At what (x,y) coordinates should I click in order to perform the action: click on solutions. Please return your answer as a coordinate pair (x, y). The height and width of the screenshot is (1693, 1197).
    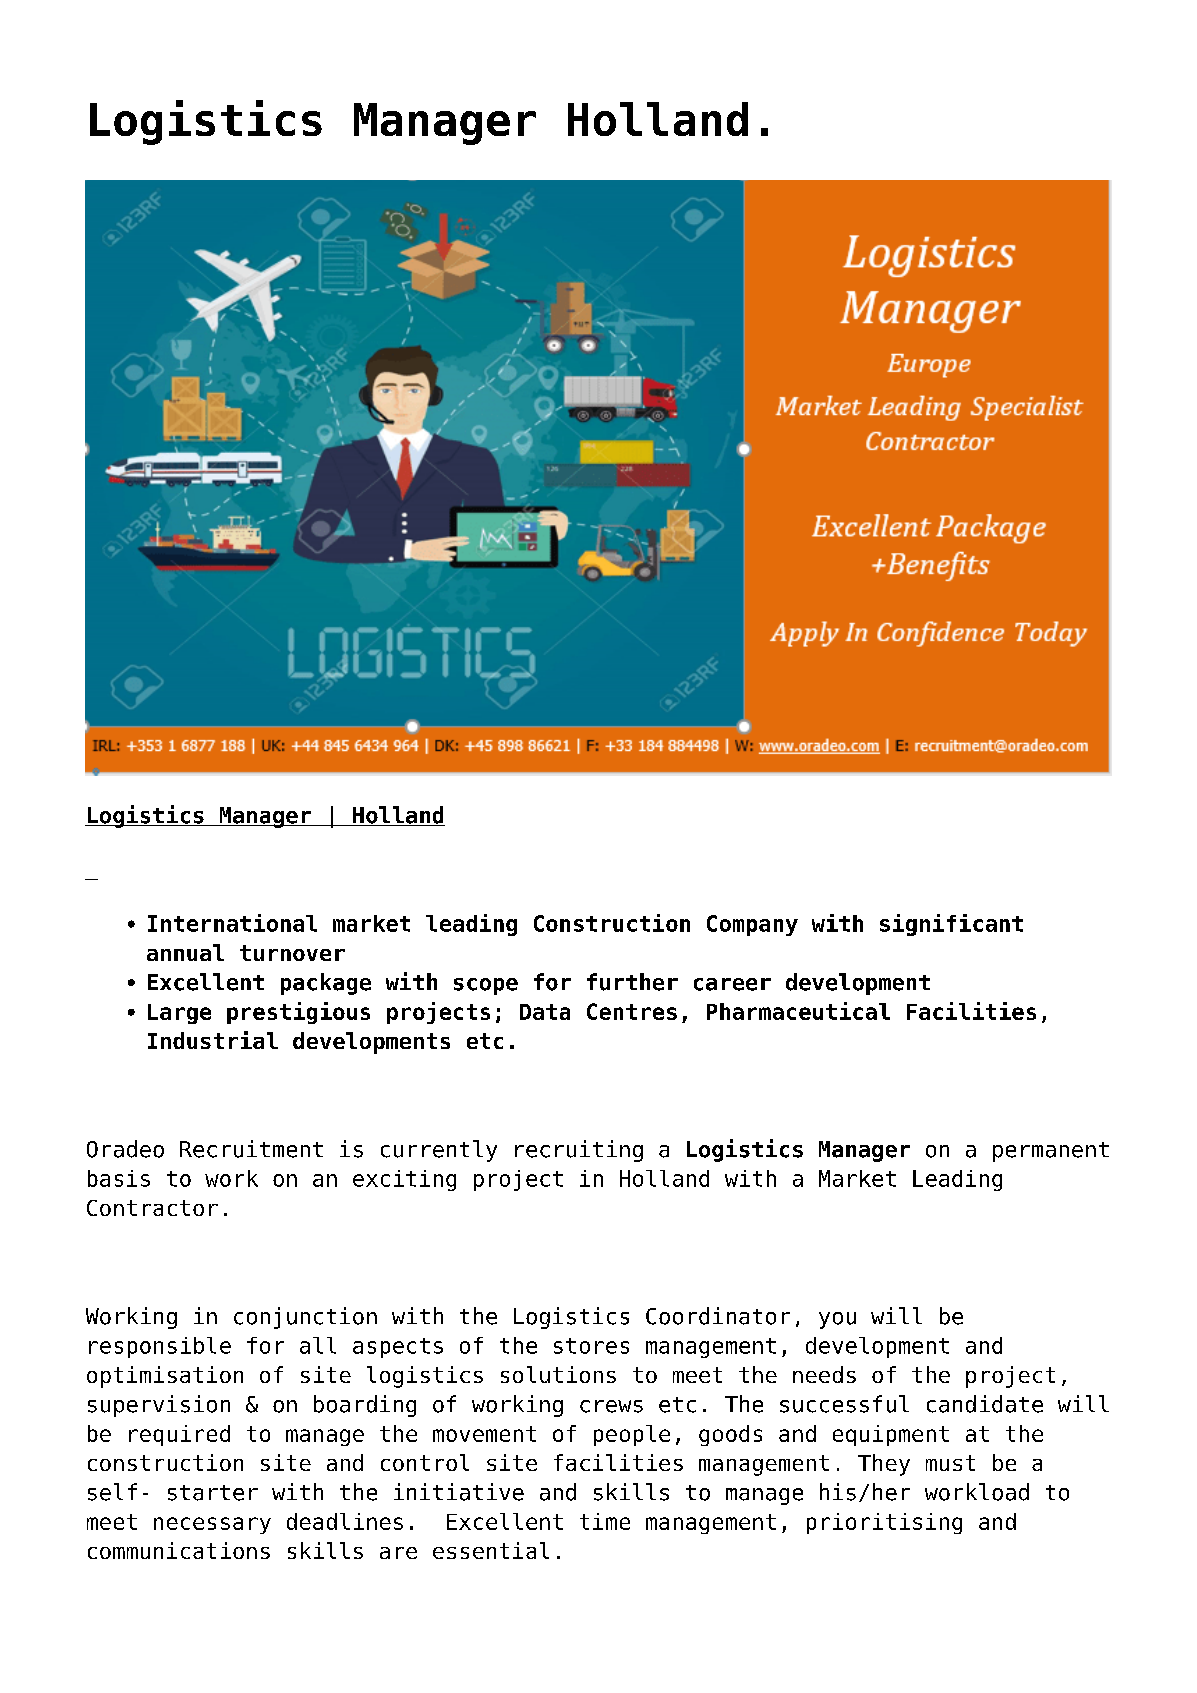
    Looking at the image, I should click on (558, 1374).
